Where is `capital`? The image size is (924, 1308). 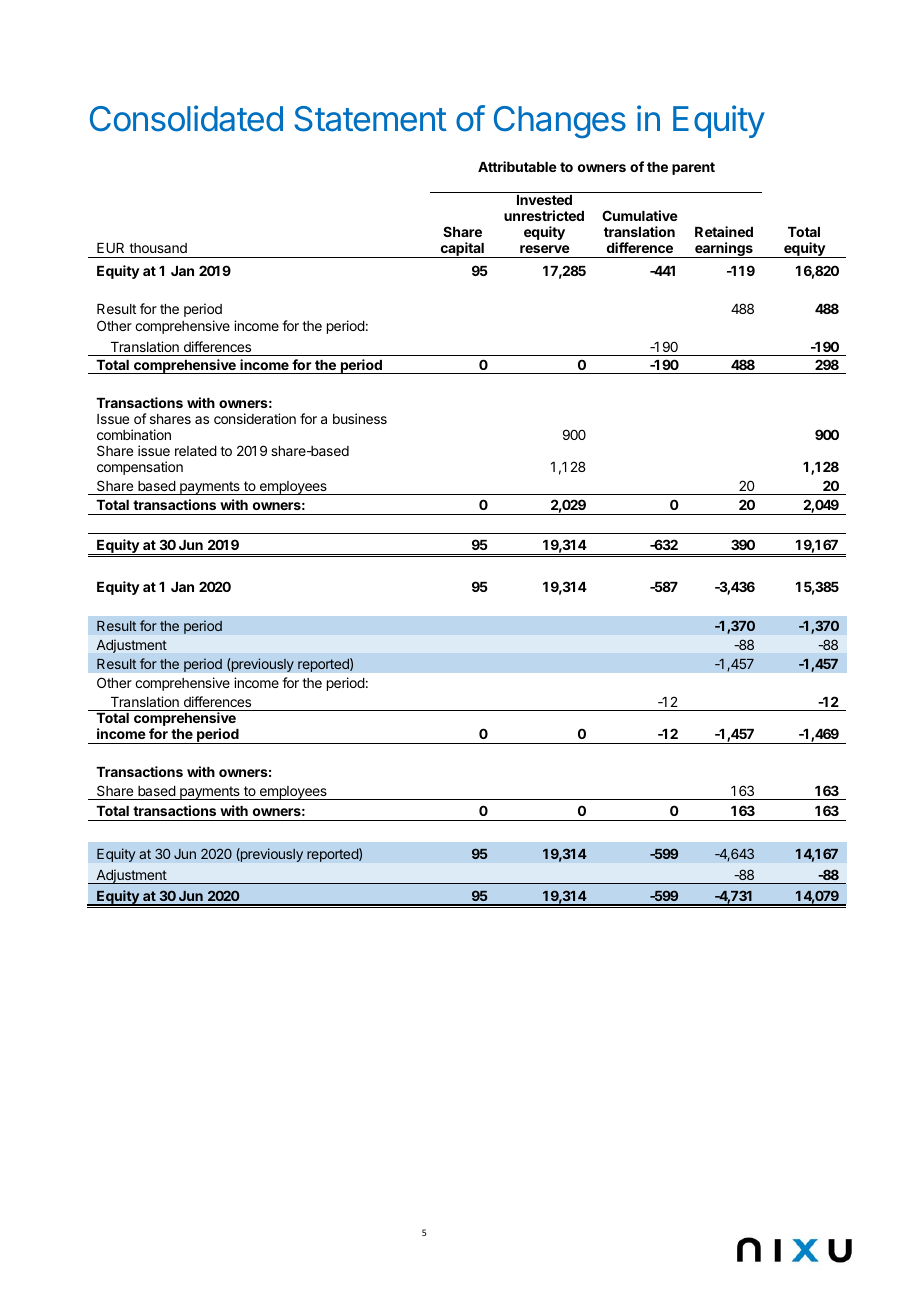
capital is located at coordinates (462, 250).
